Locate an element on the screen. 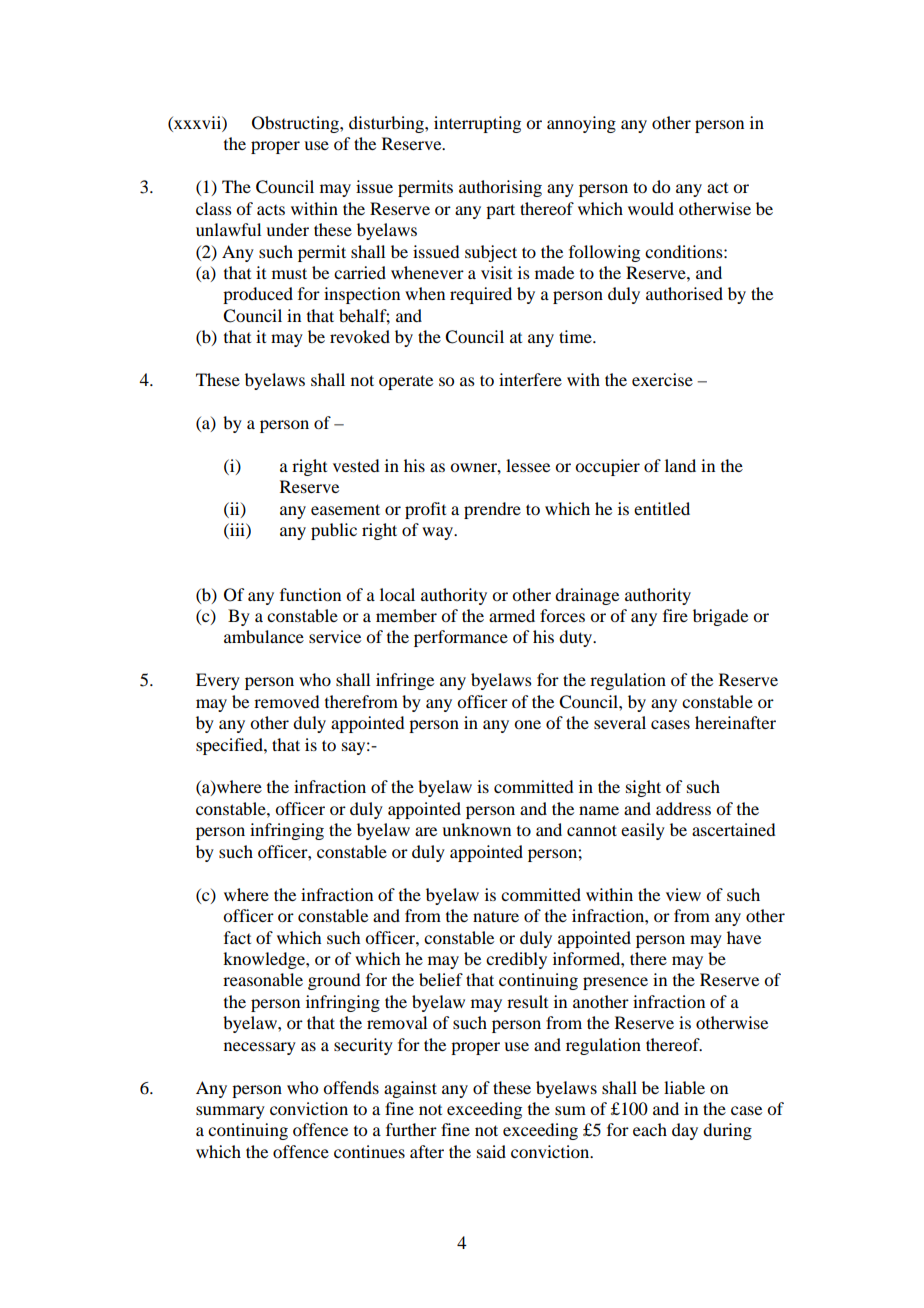 This screenshot has height=1308, width=924. ambulance is located at coordinates (264, 636).
